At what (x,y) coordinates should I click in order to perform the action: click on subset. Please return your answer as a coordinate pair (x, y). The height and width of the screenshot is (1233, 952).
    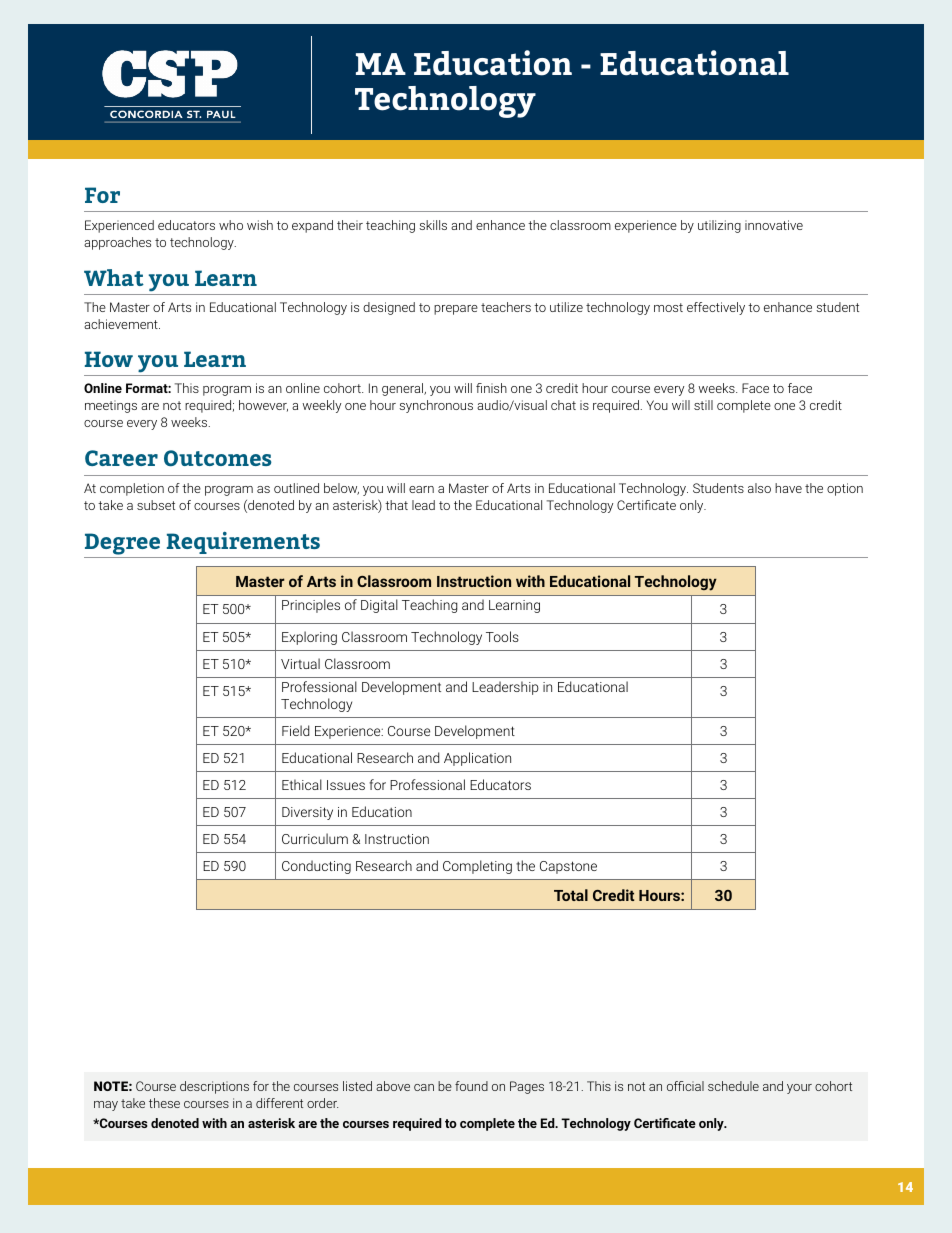
    Looking at the image, I should click on (156, 505).
